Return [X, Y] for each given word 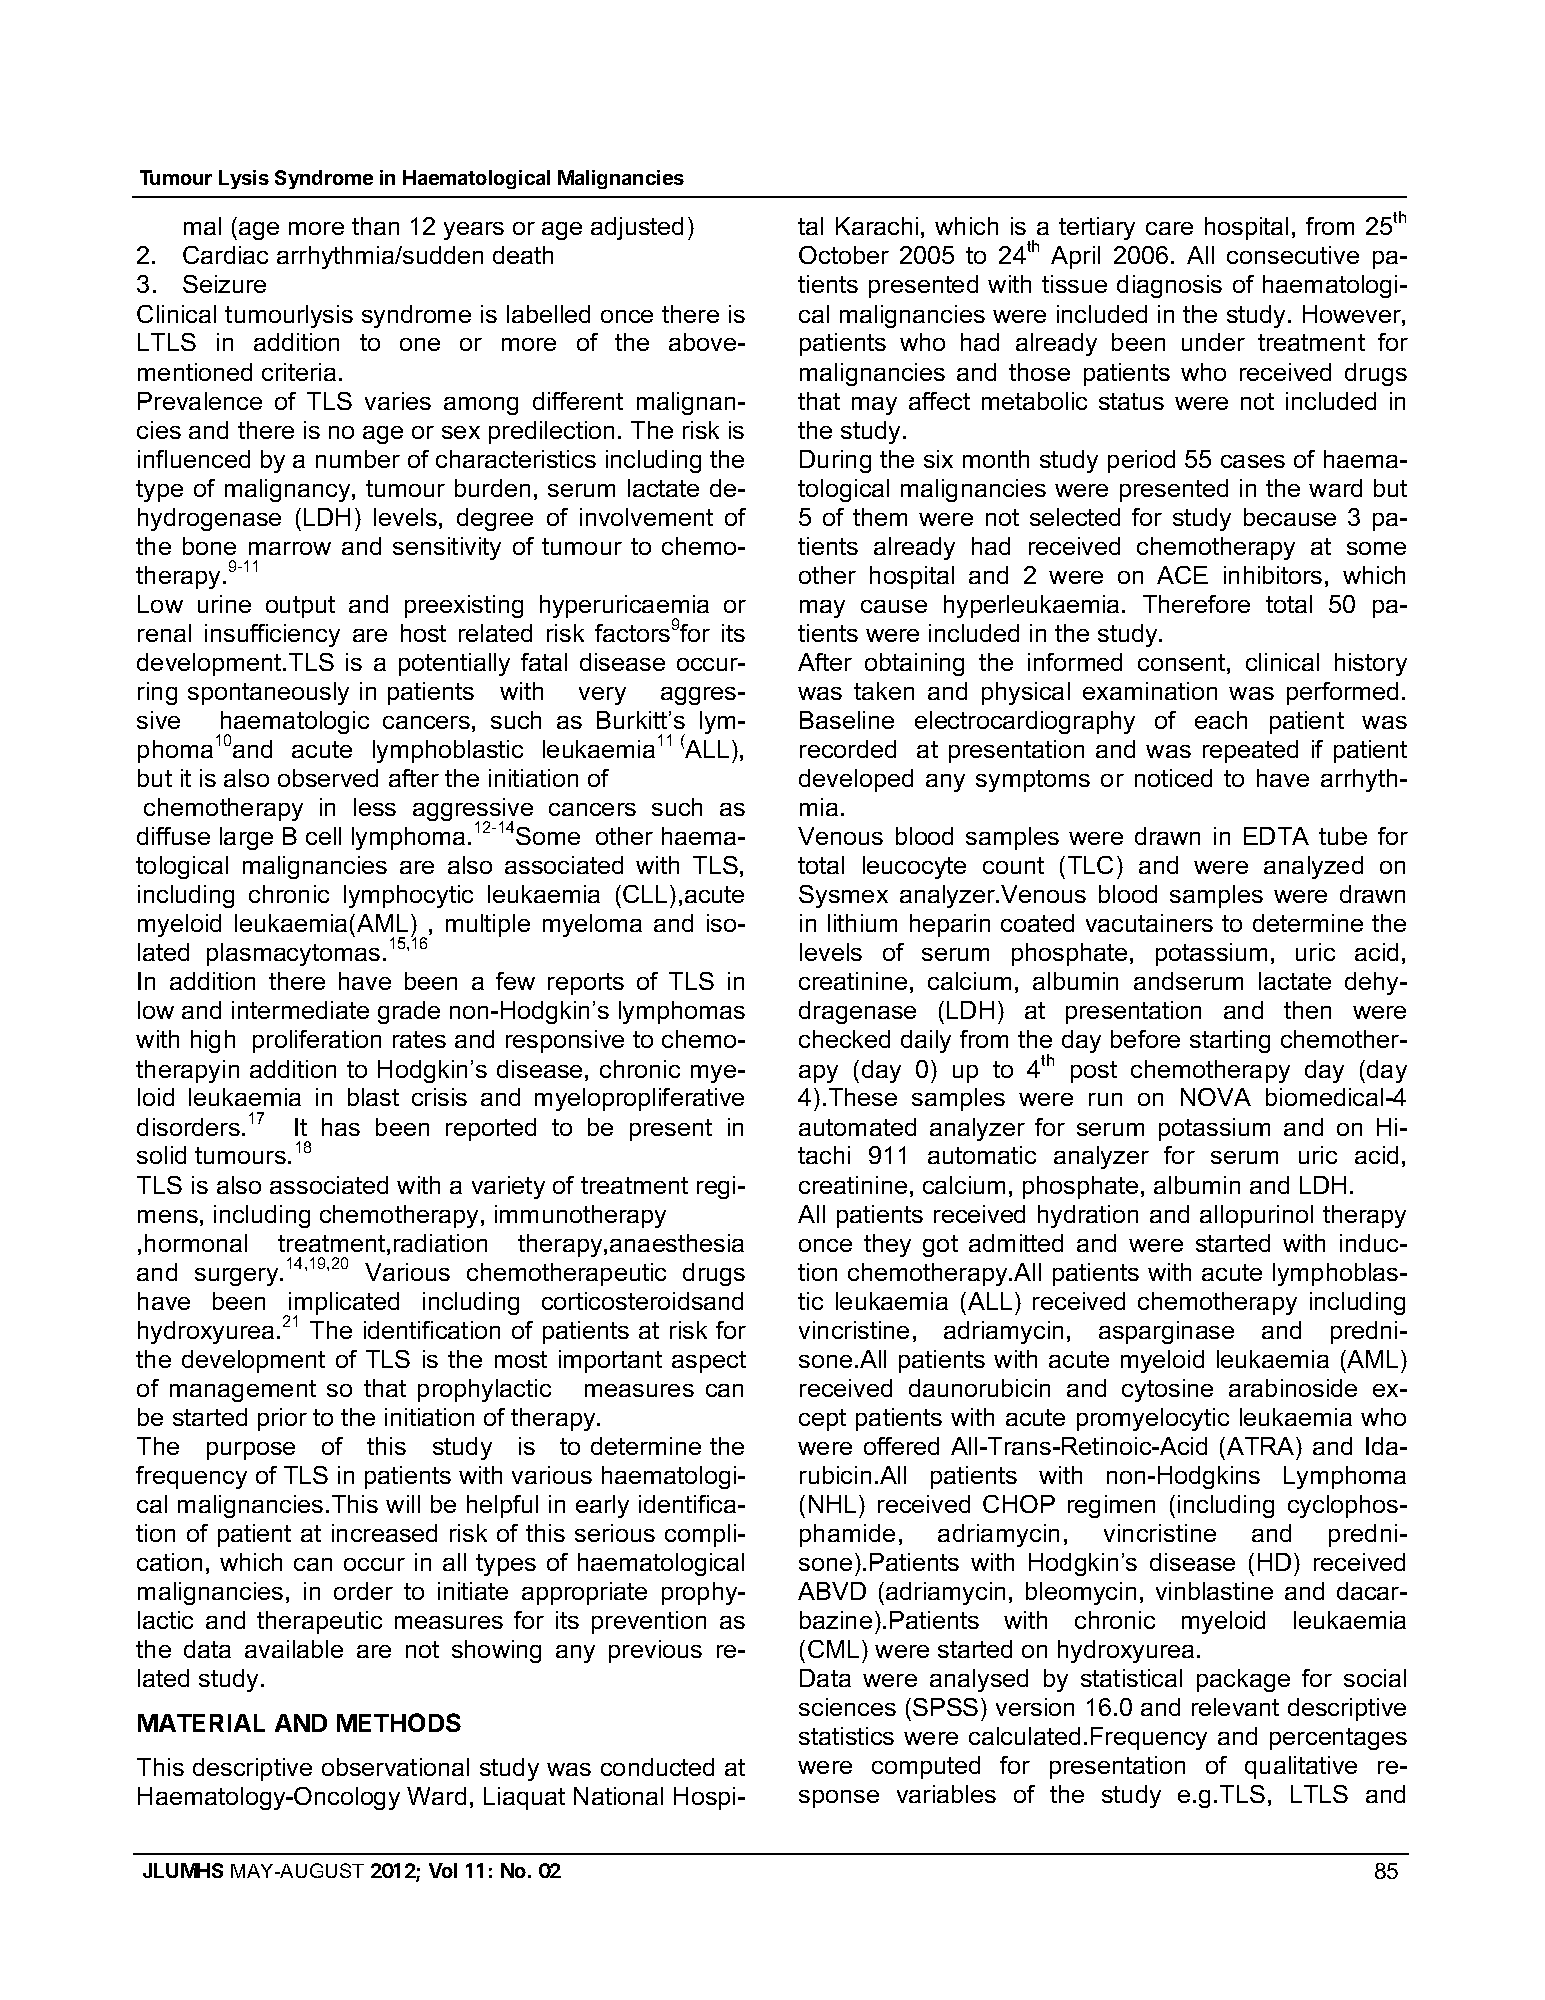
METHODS [399, 1722]
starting [1230, 1041]
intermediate [300, 1010]
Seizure [224, 284]
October [844, 255]
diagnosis [1169, 286]
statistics [846, 1736]
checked [844, 1039]
